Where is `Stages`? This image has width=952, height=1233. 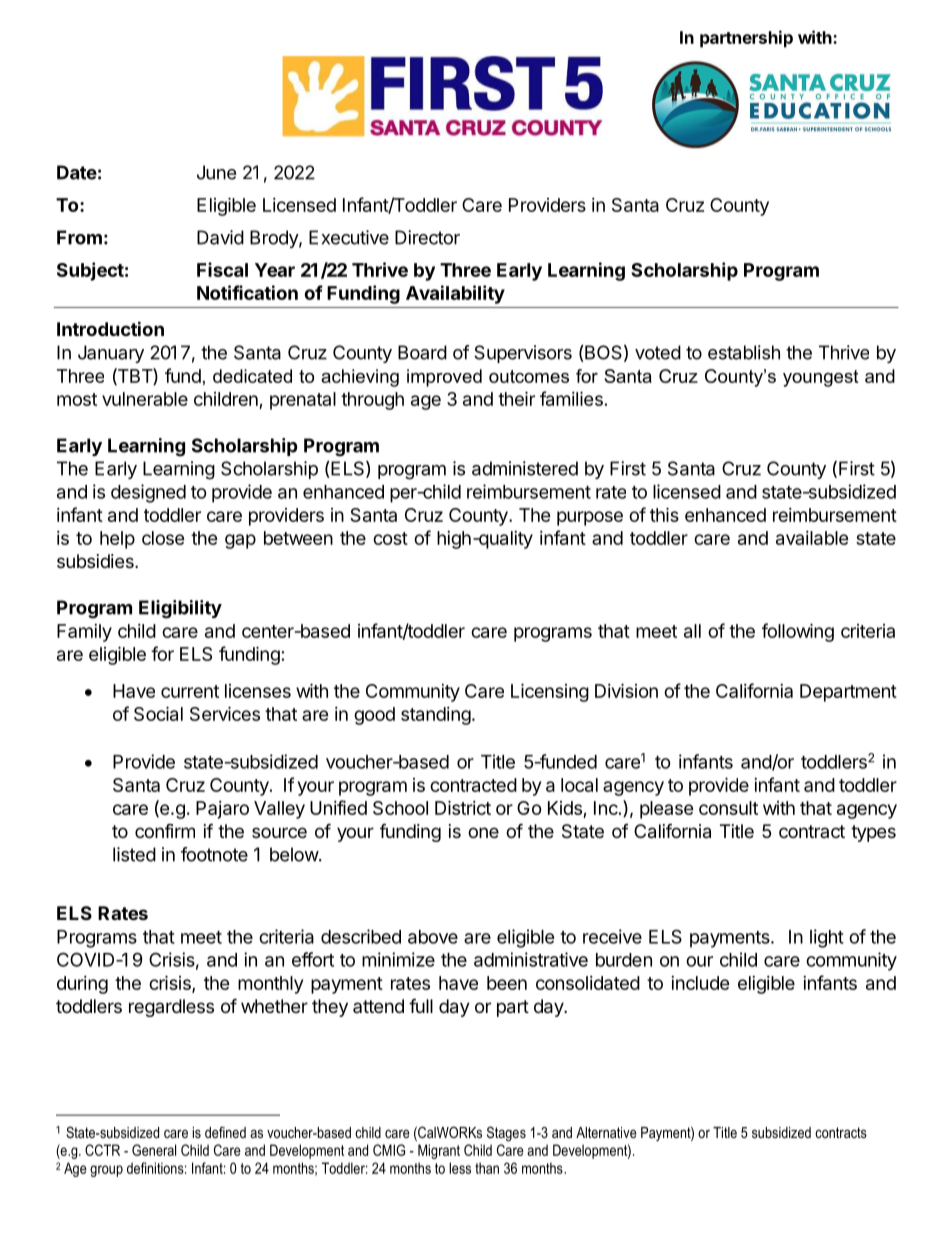
Stages is located at coordinates (506, 1134).
